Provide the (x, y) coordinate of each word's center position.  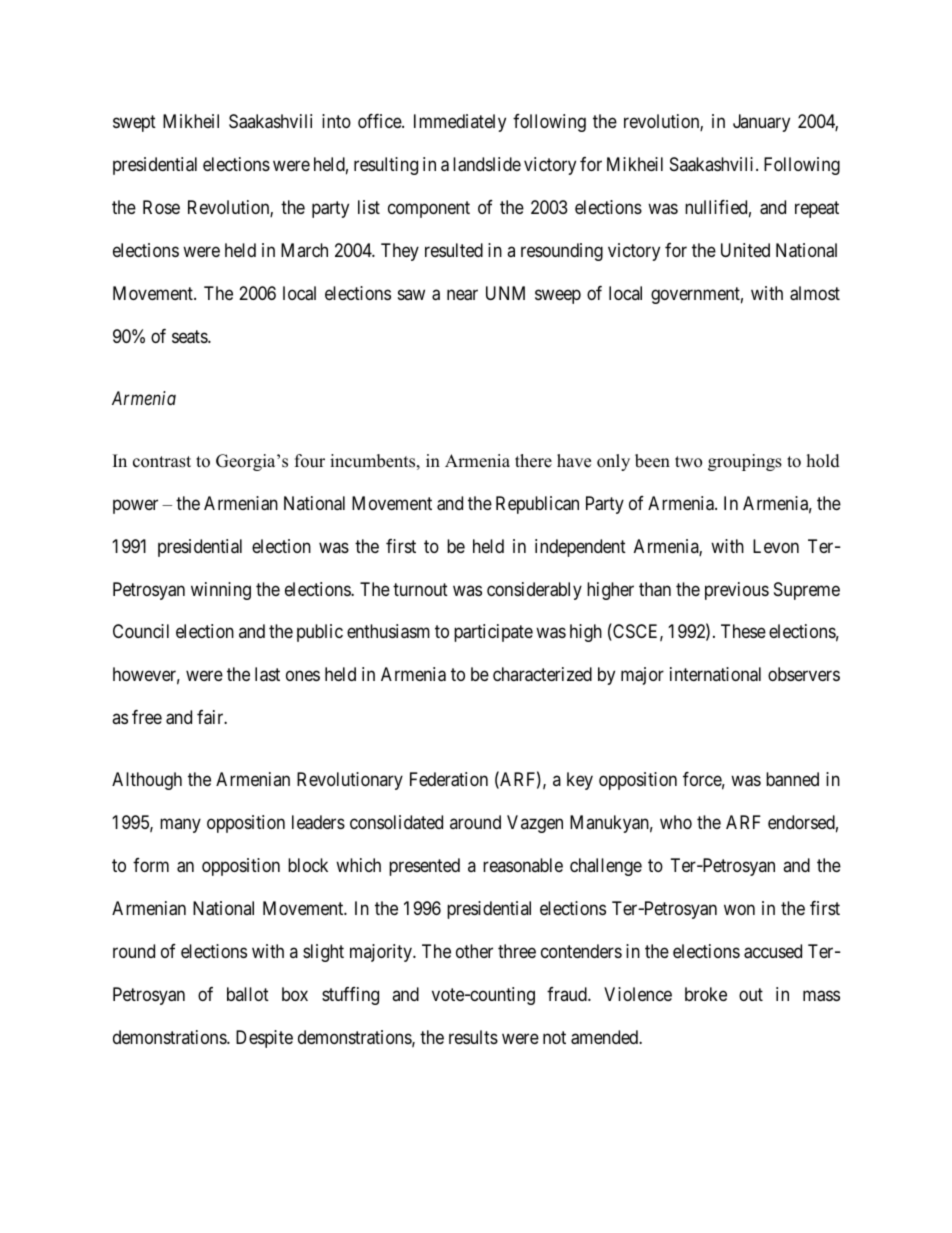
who (676, 822)
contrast (162, 462)
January (761, 123)
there (533, 461)
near (462, 295)
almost (815, 293)
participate (493, 633)
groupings (745, 462)
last (267, 674)
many (180, 826)
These (743, 631)
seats (190, 337)
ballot (248, 994)
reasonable (523, 865)
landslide (487, 164)
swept (134, 124)
